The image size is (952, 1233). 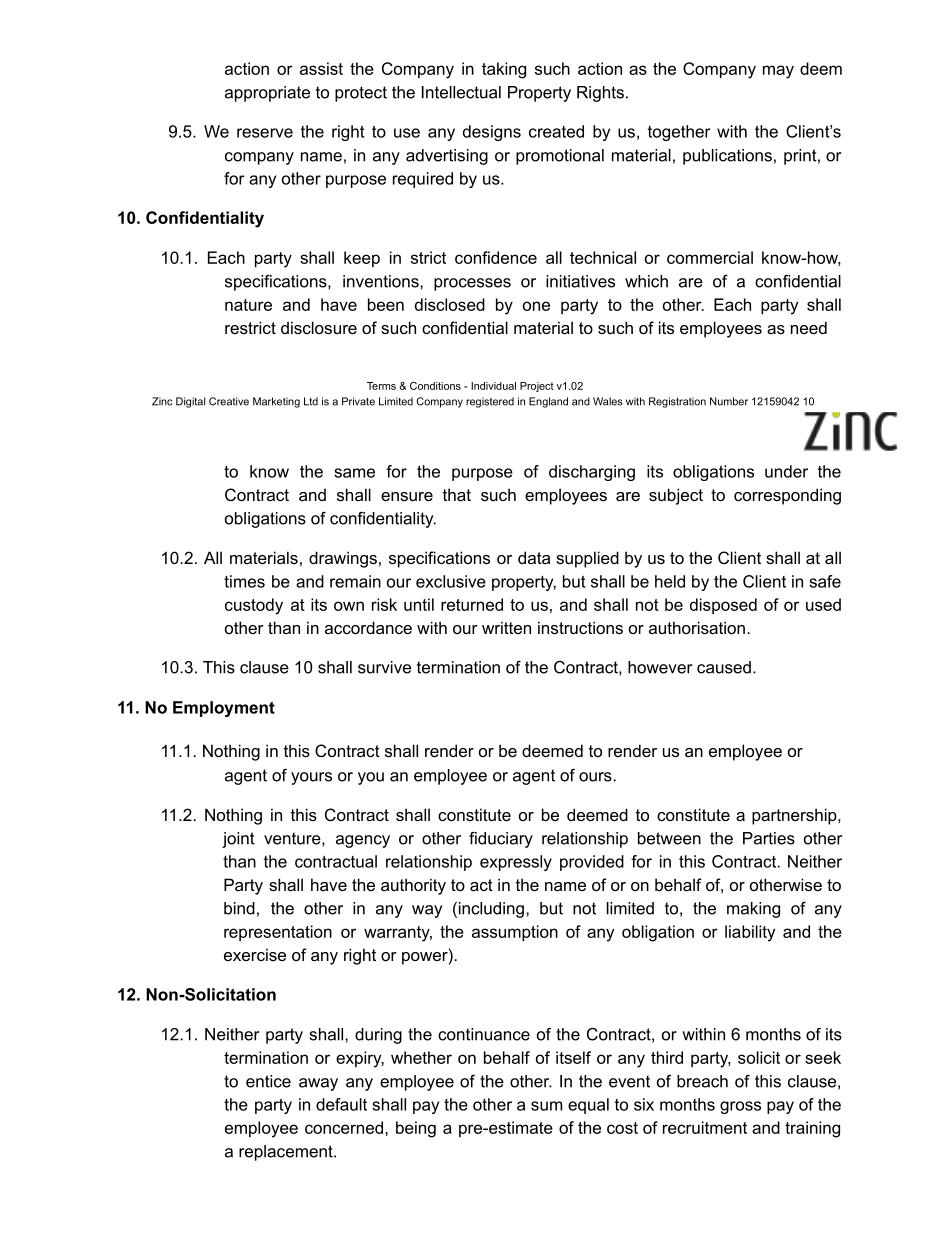 I want to click on appropriate, so click(x=267, y=94).
